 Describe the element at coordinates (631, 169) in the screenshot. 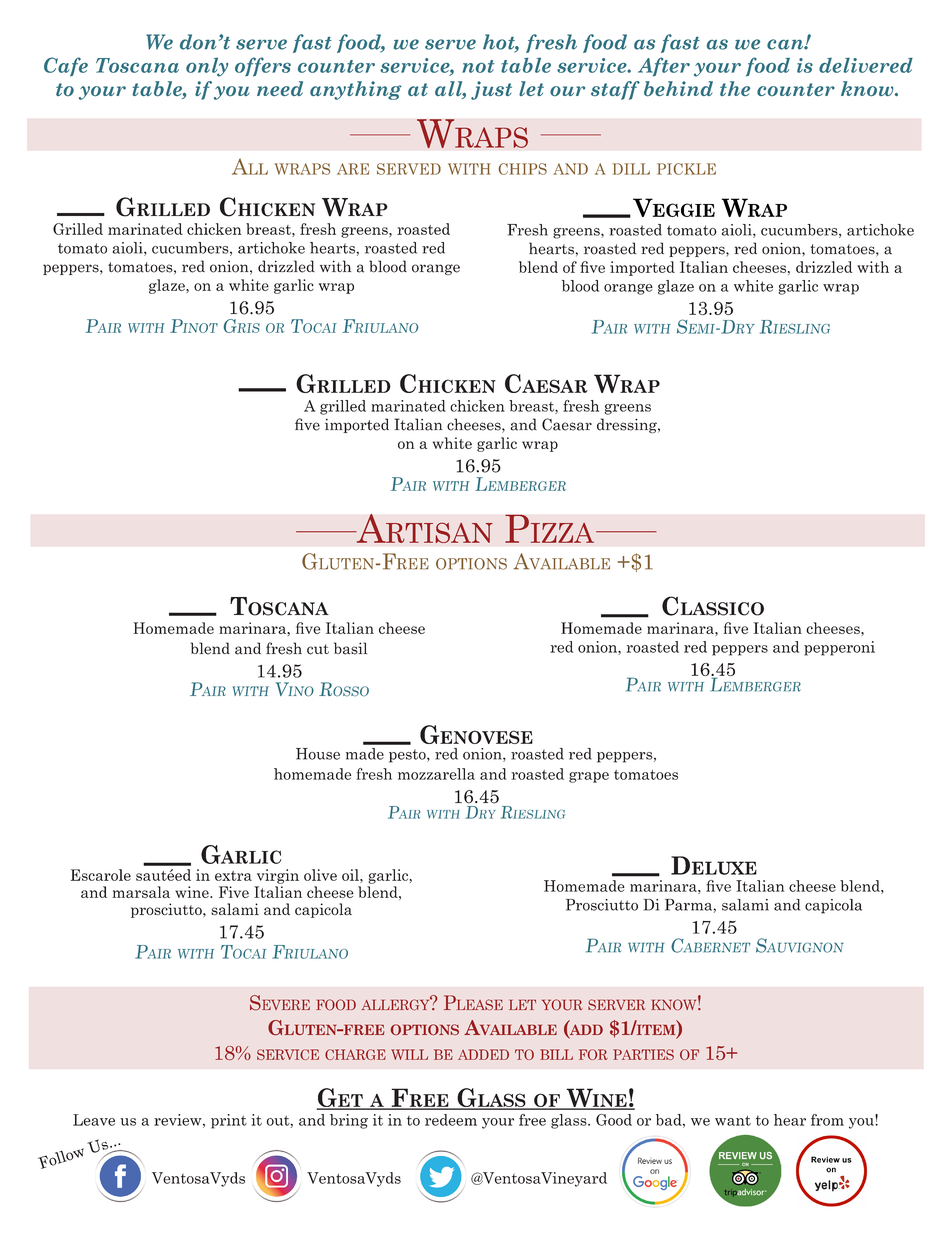

I see `dill` at that location.
